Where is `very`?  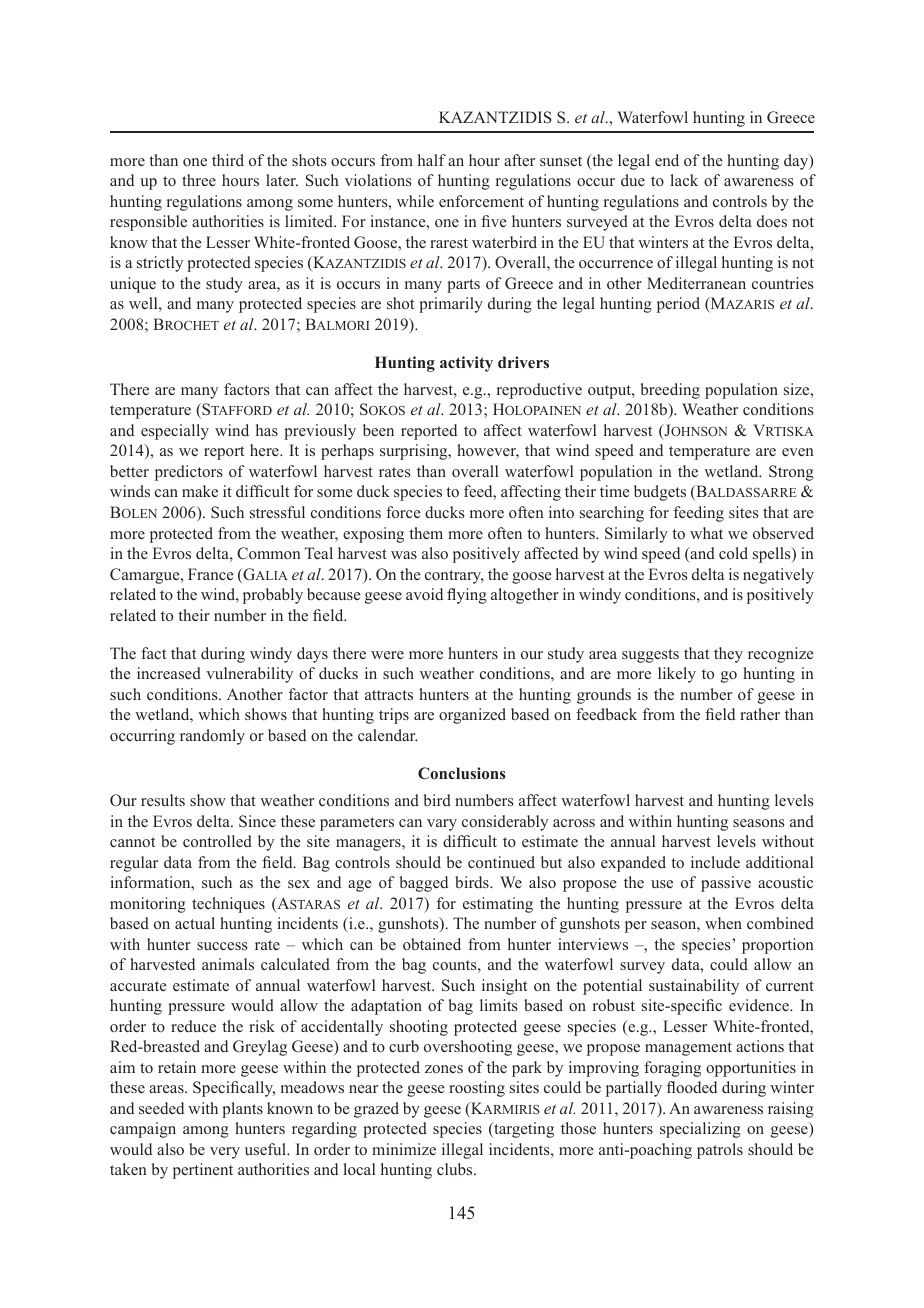
very is located at coordinates (225, 1153).
